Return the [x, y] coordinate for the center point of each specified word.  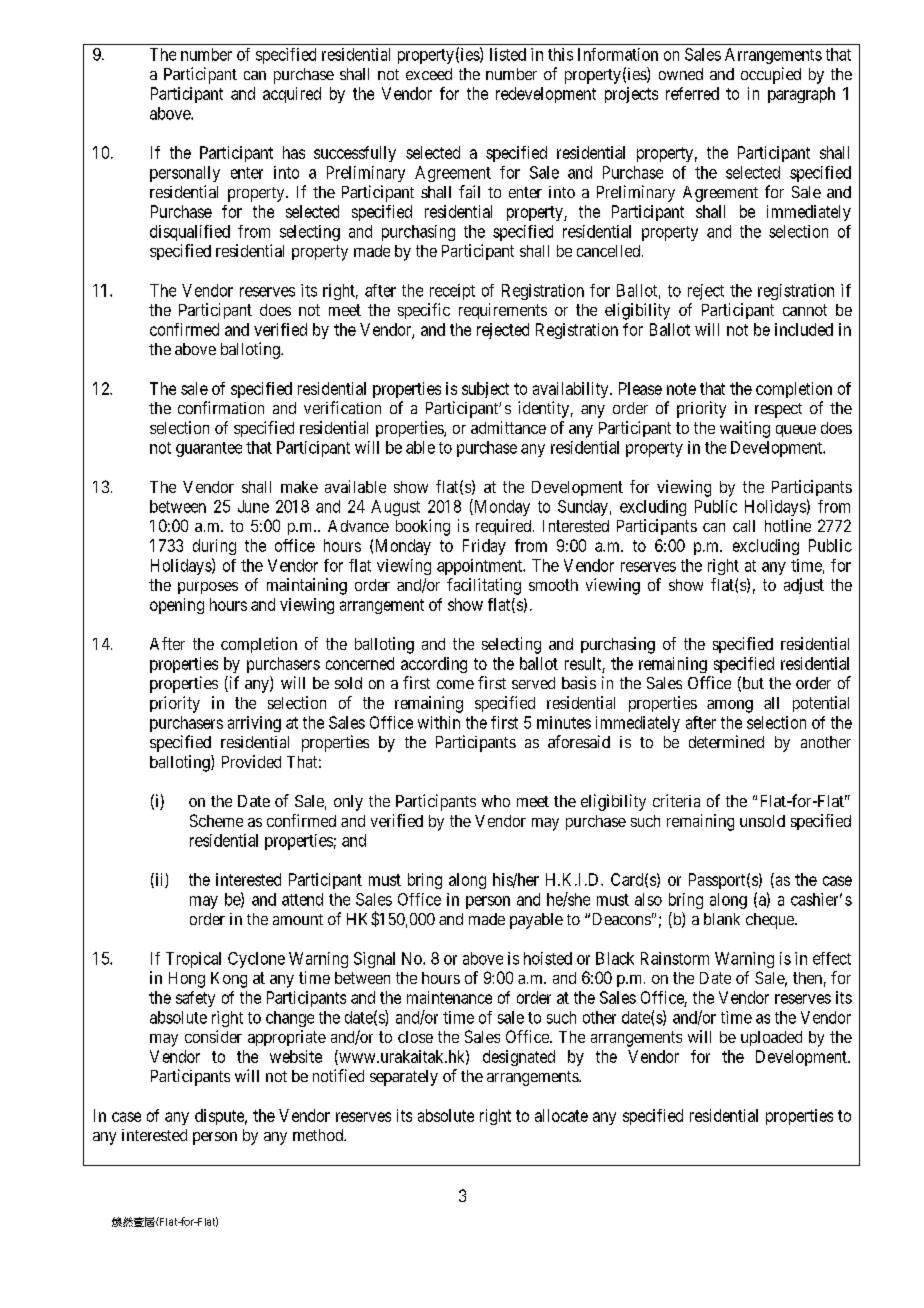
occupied [771, 75]
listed [508, 54]
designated [519, 1058]
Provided [251, 761]
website [296, 1056]
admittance [508, 427]
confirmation [221, 407]
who [496, 801]
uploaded [771, 1038]
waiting [745, 429]
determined [726, 741]
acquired [292, 95]
